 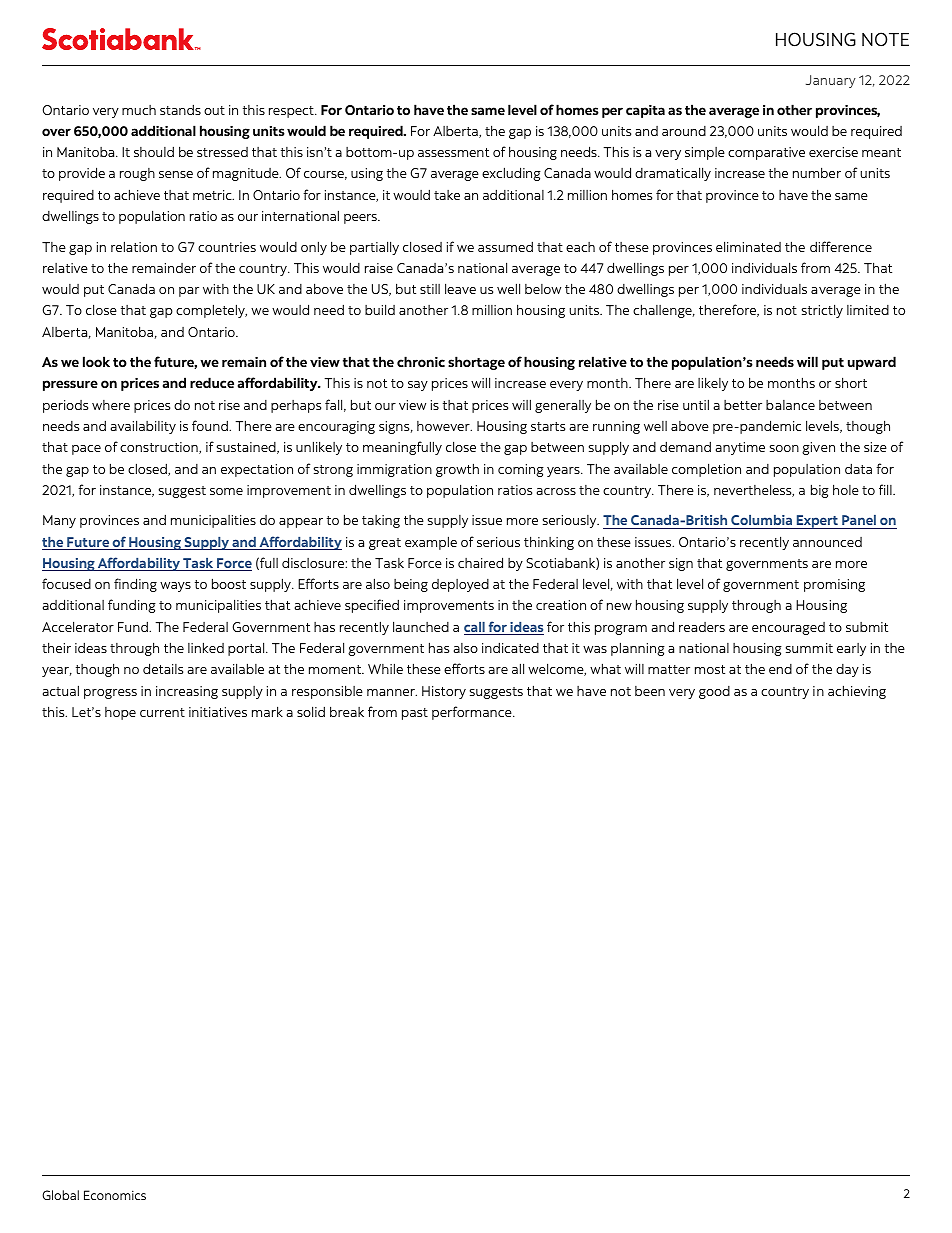 What do you see at coordinates (857, 692) in the screenshot?
I see `achieving` at bounding box center [857, 692].
